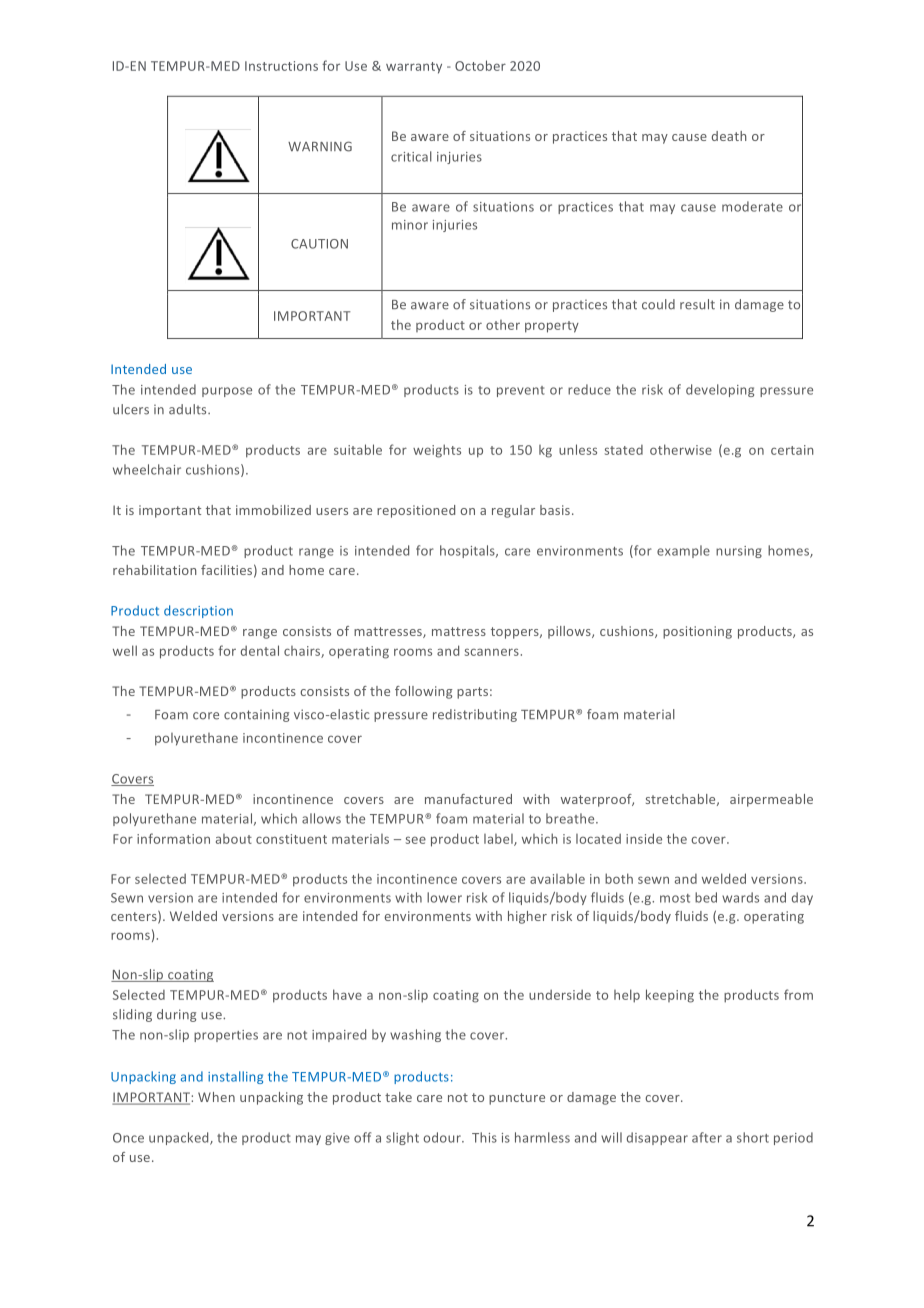 This document has height=1308, width=924. Describe the element at coordinates (281, 66) in the document. I see `Instructions` at that location.
